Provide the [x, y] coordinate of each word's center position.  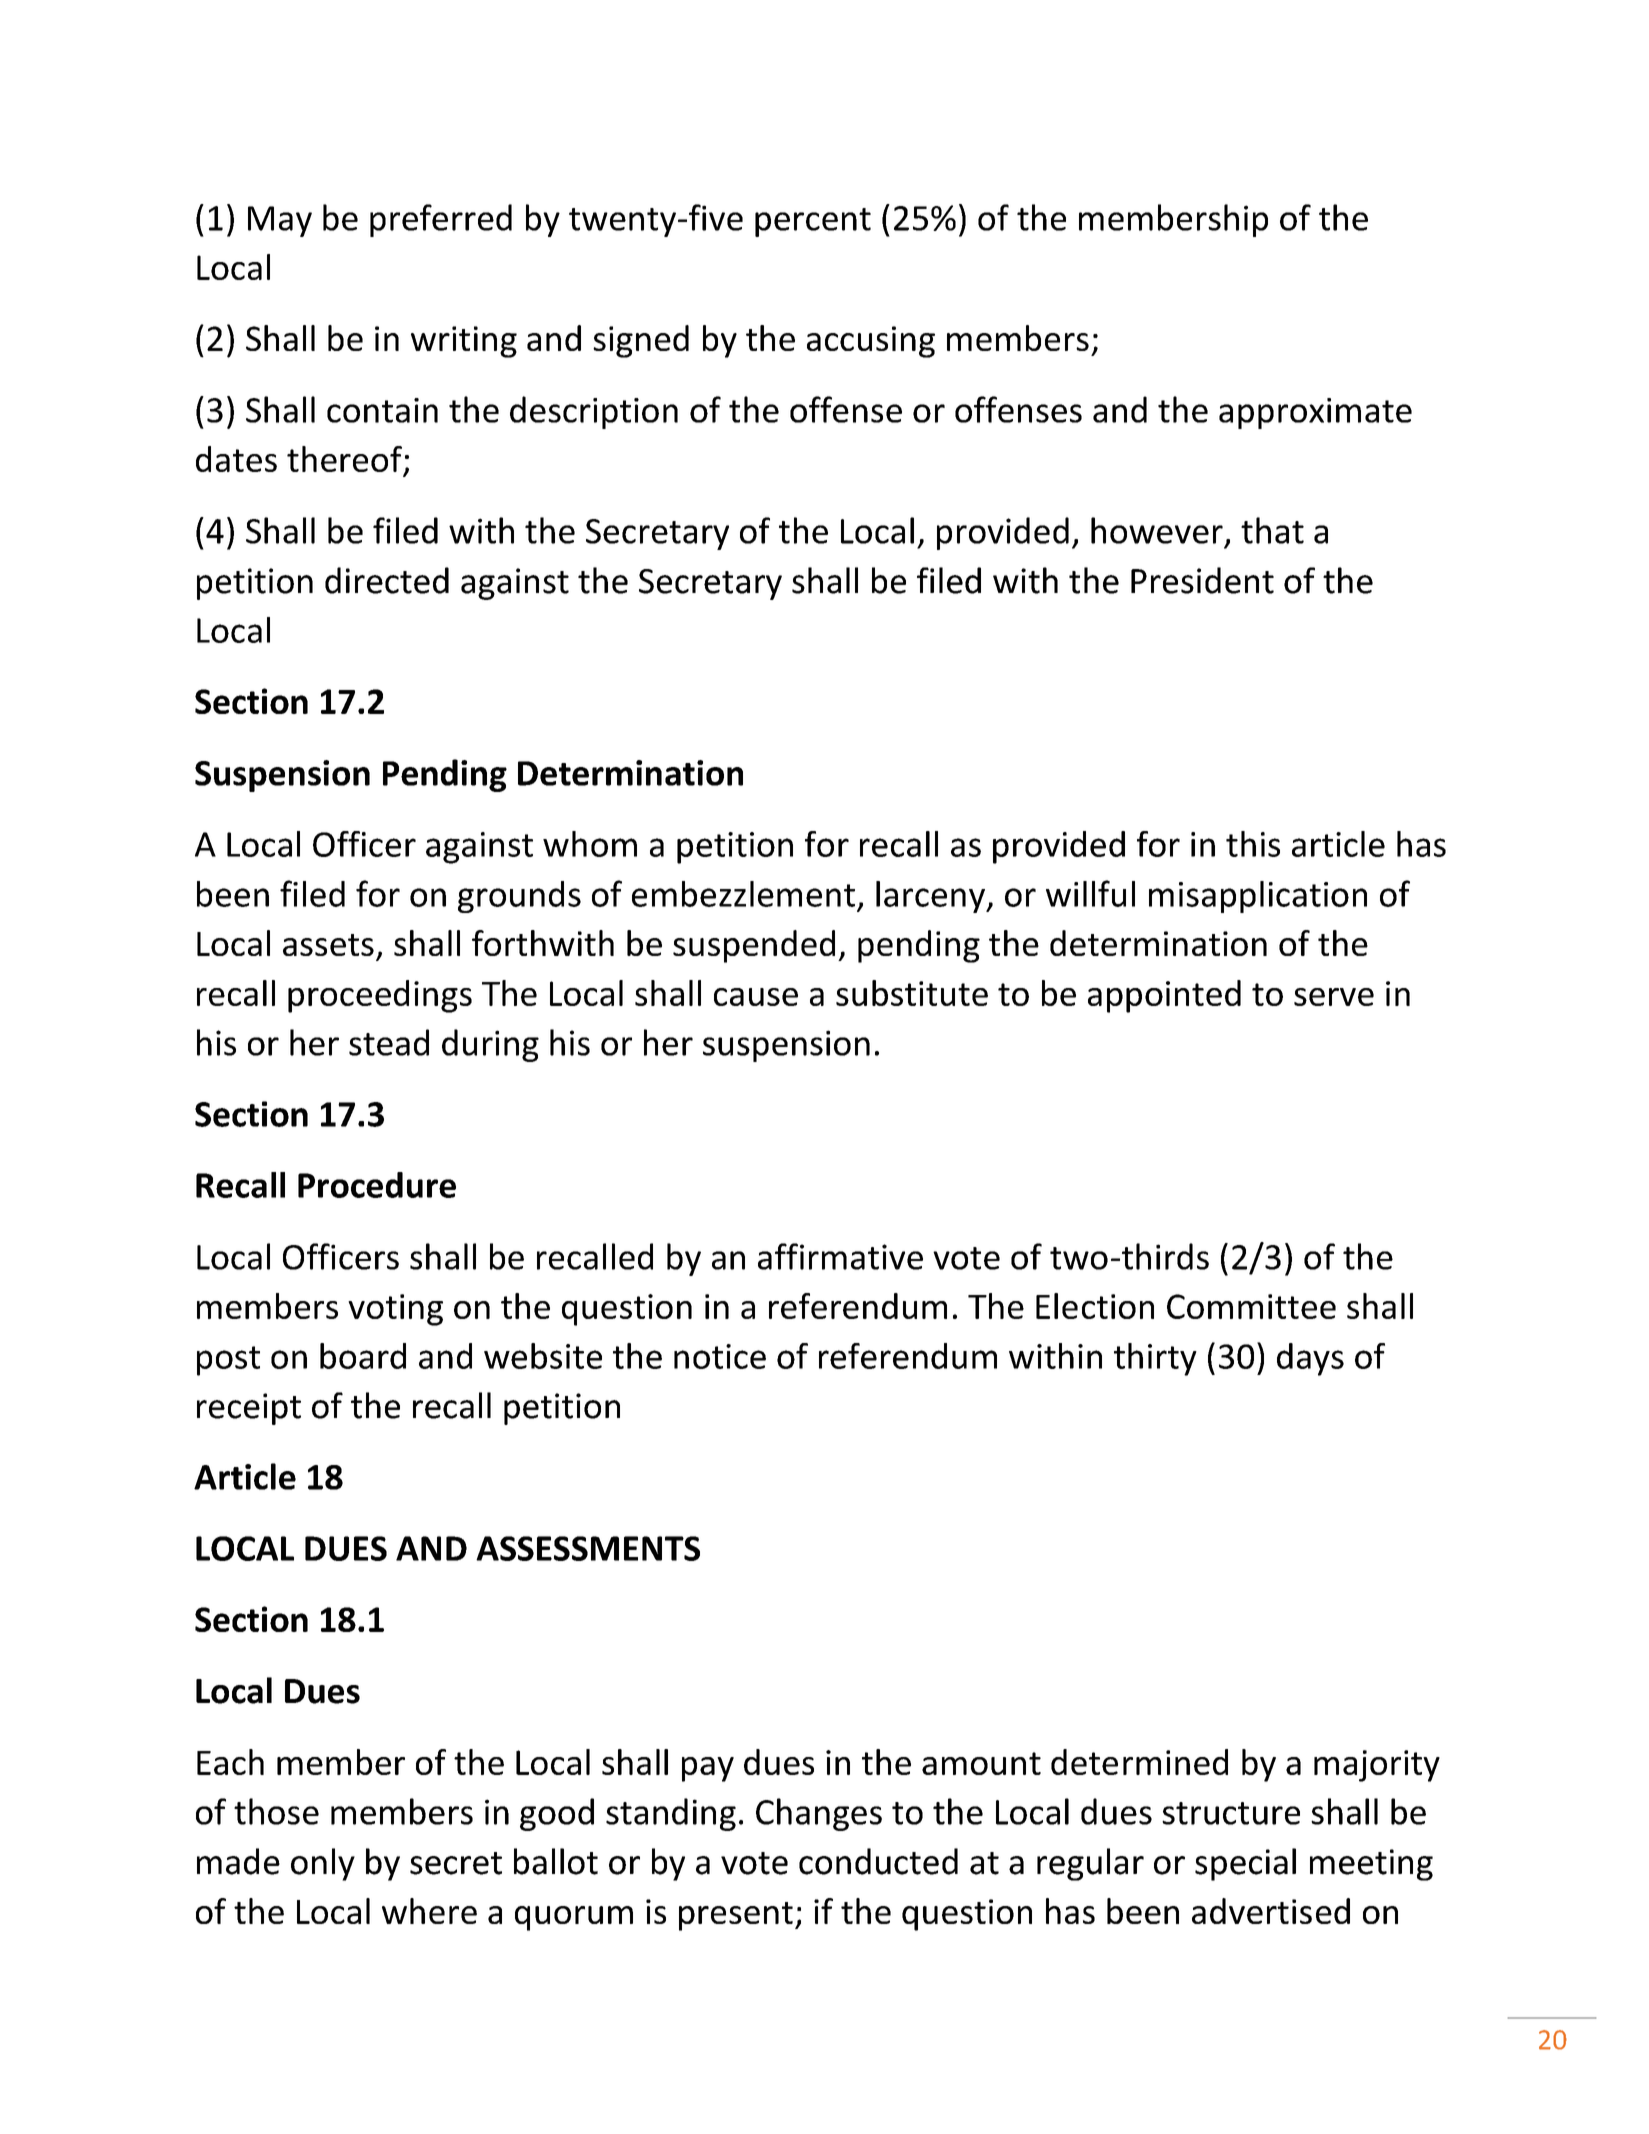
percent [813, 222]
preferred [441, 220]
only [323, 1864]
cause [756, 997]
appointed [1164, 996]
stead [389, 1042]
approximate [1315, 413]
